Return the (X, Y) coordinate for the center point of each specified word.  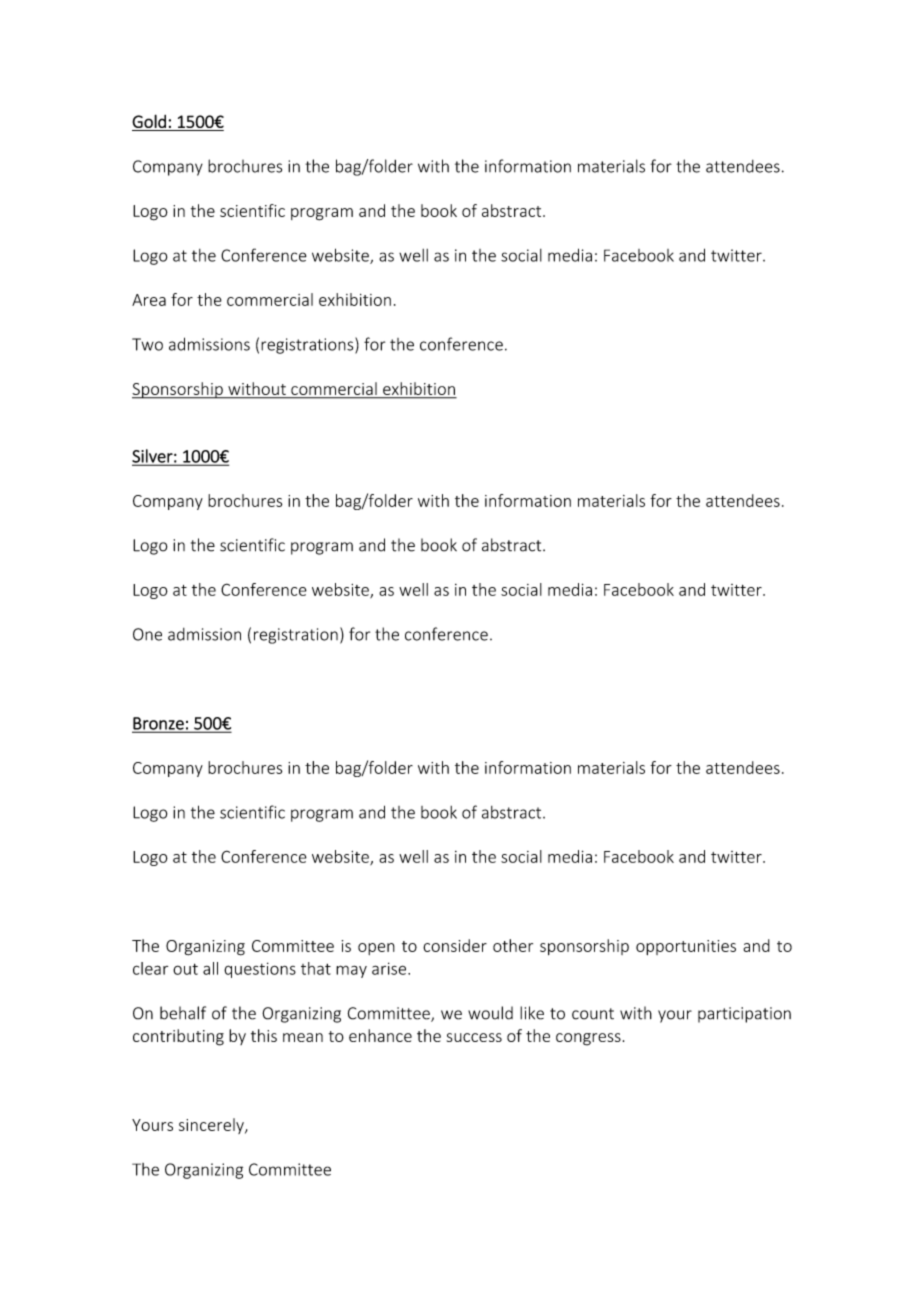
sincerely (212, 1126)
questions (260, 970)
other (513, 945)
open (376, 949)
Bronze (159, 724)
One (147, 634)
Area (149, 300)
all (210, 968)
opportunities (686, 947)
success (474, 1037)
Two (147, 344)
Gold (149, 121)
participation (744, 1015)
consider (455, 945)
